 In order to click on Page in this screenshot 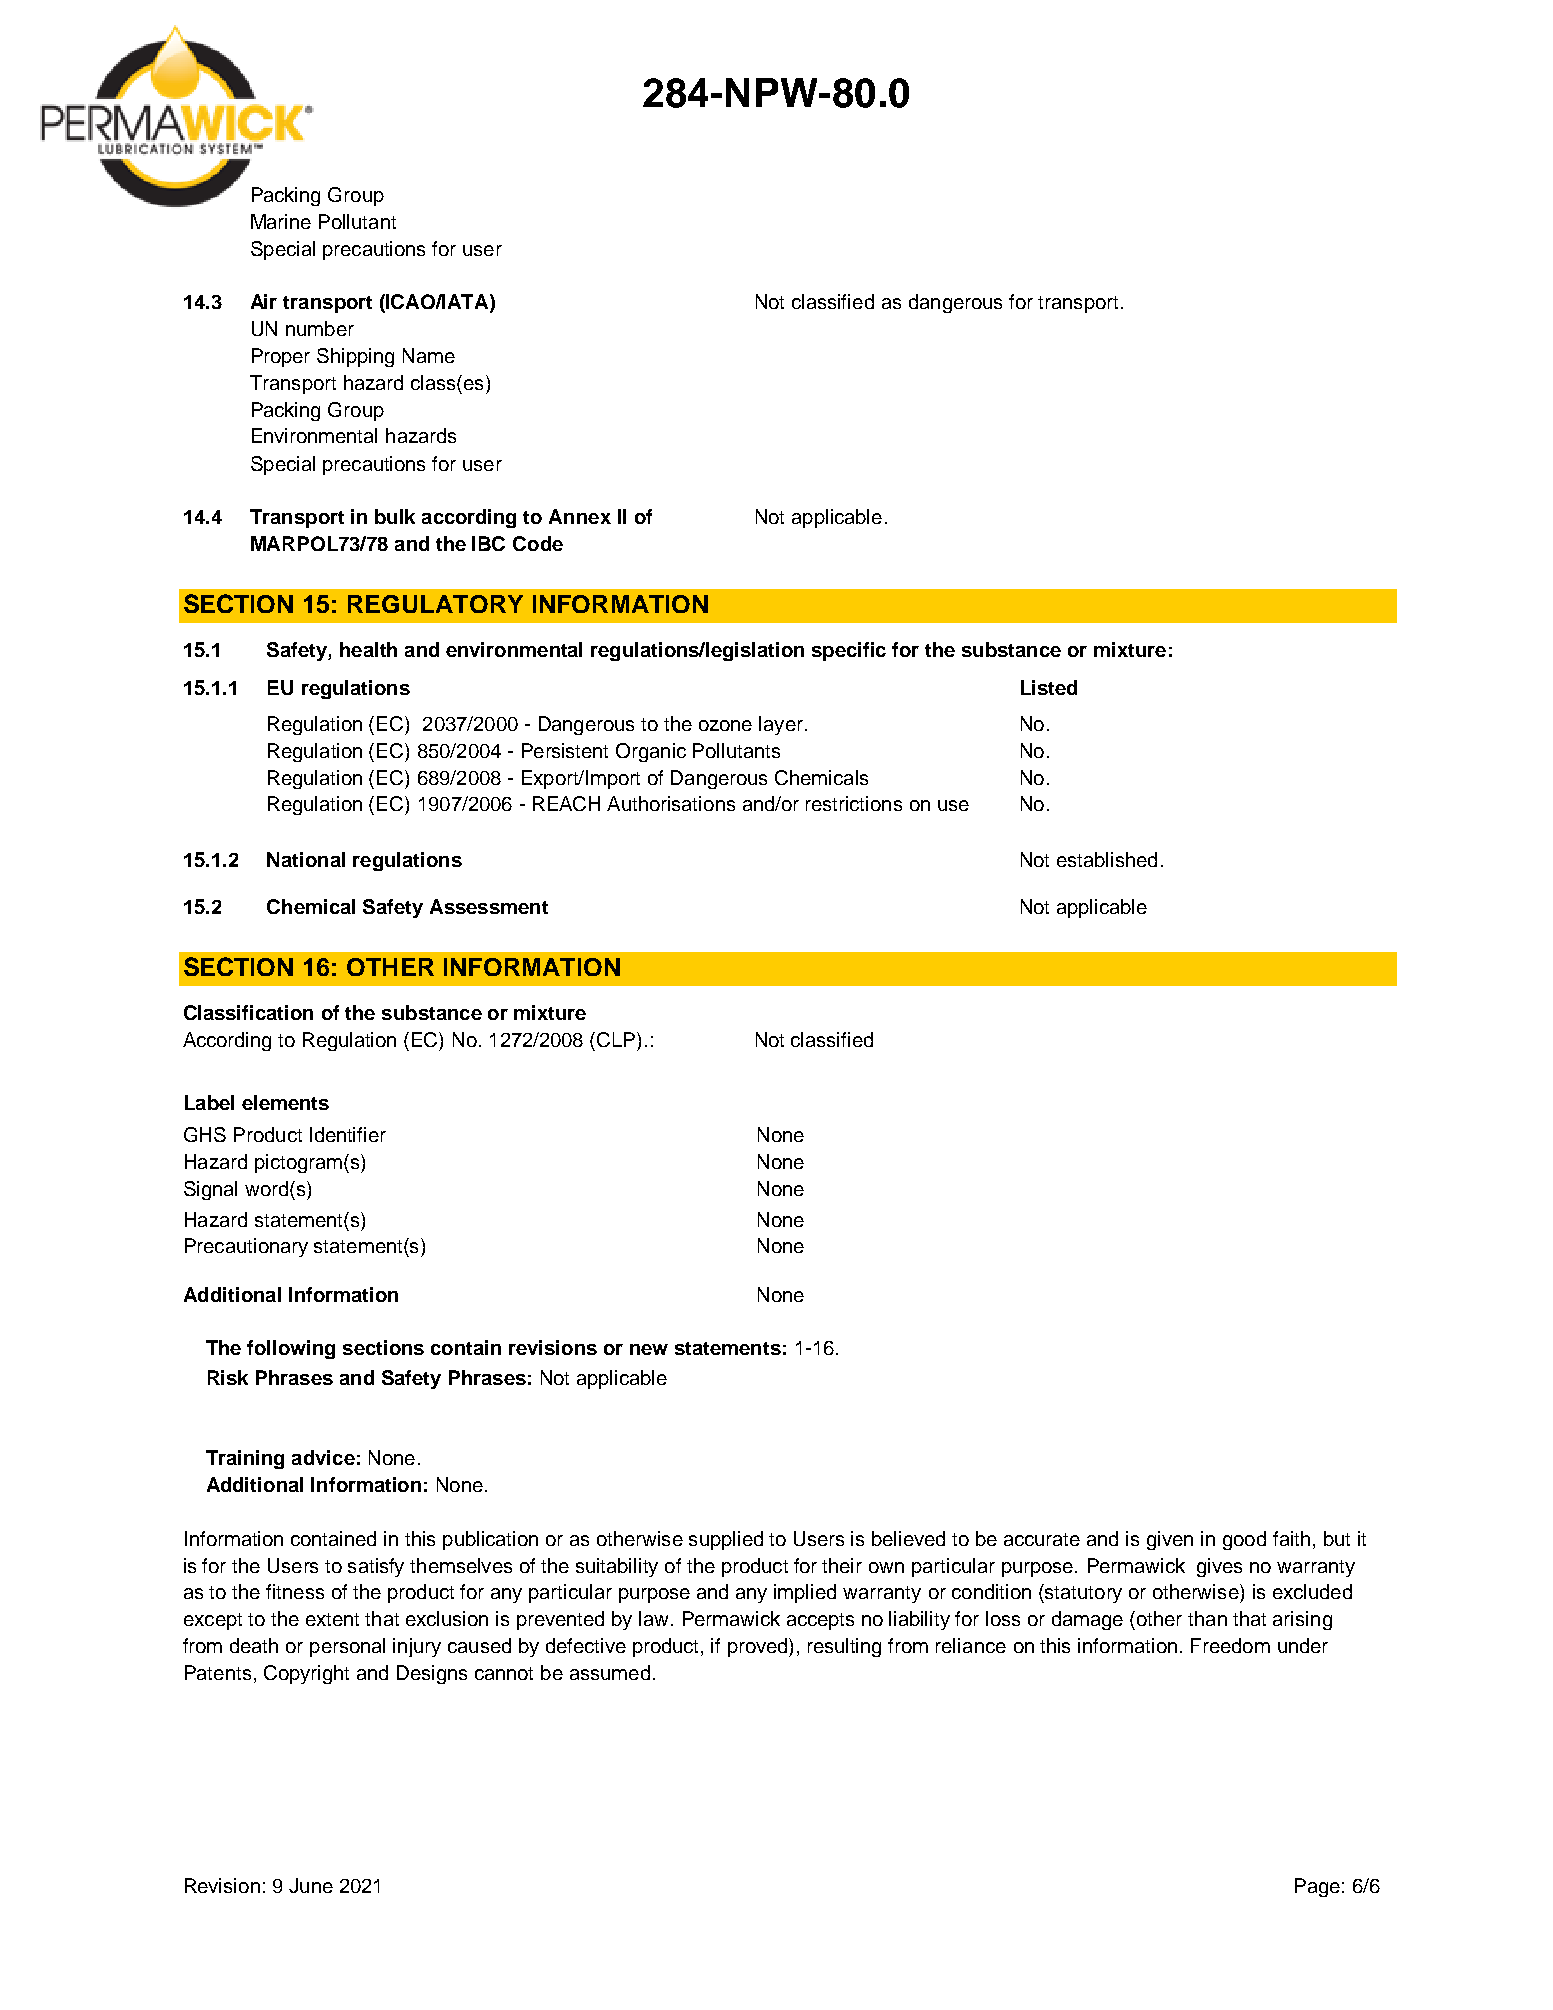, I will do `click(1317, 1887)`.
